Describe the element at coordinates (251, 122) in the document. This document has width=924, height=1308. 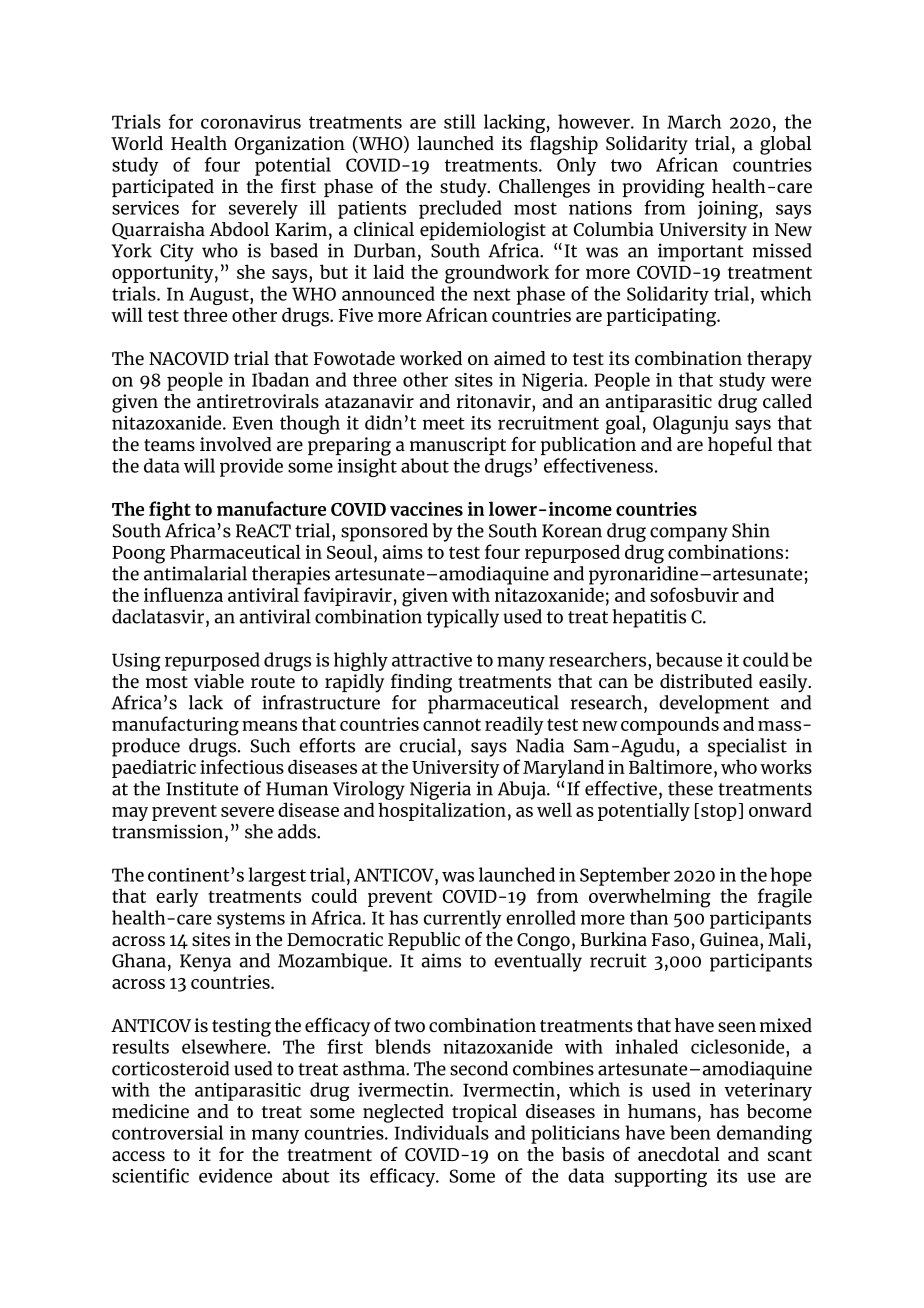
I see `coronavirus` at that location.
